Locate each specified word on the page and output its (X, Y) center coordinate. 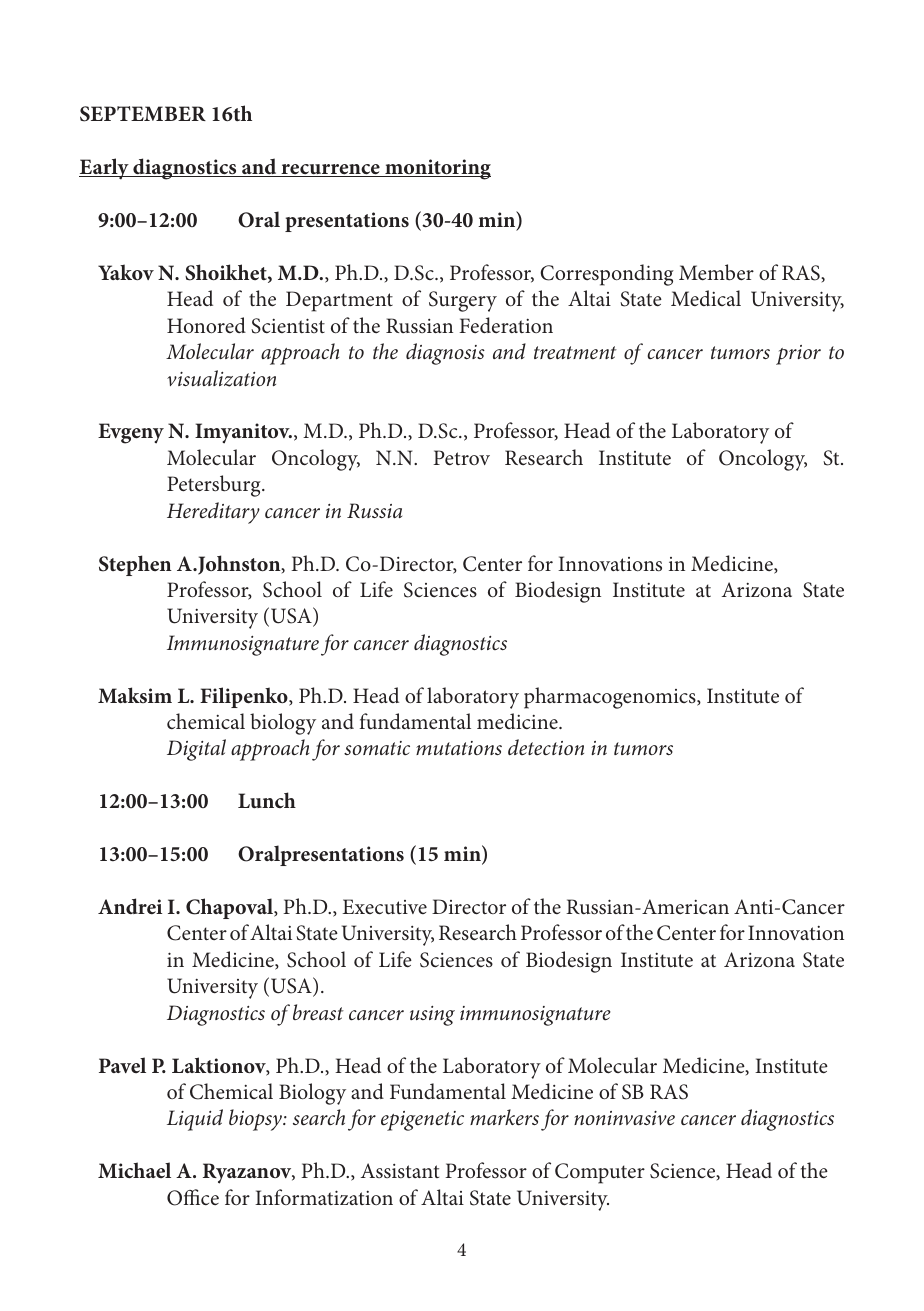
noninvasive (624, 1118)
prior (798, 355)
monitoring (437, 169)
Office (193, 1197)
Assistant (400, 1170)
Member (716, 272)
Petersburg (215, 486)
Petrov (461, 457)
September (143, 114)
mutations (459, 748)
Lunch (267, 800)
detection (546, 747)
